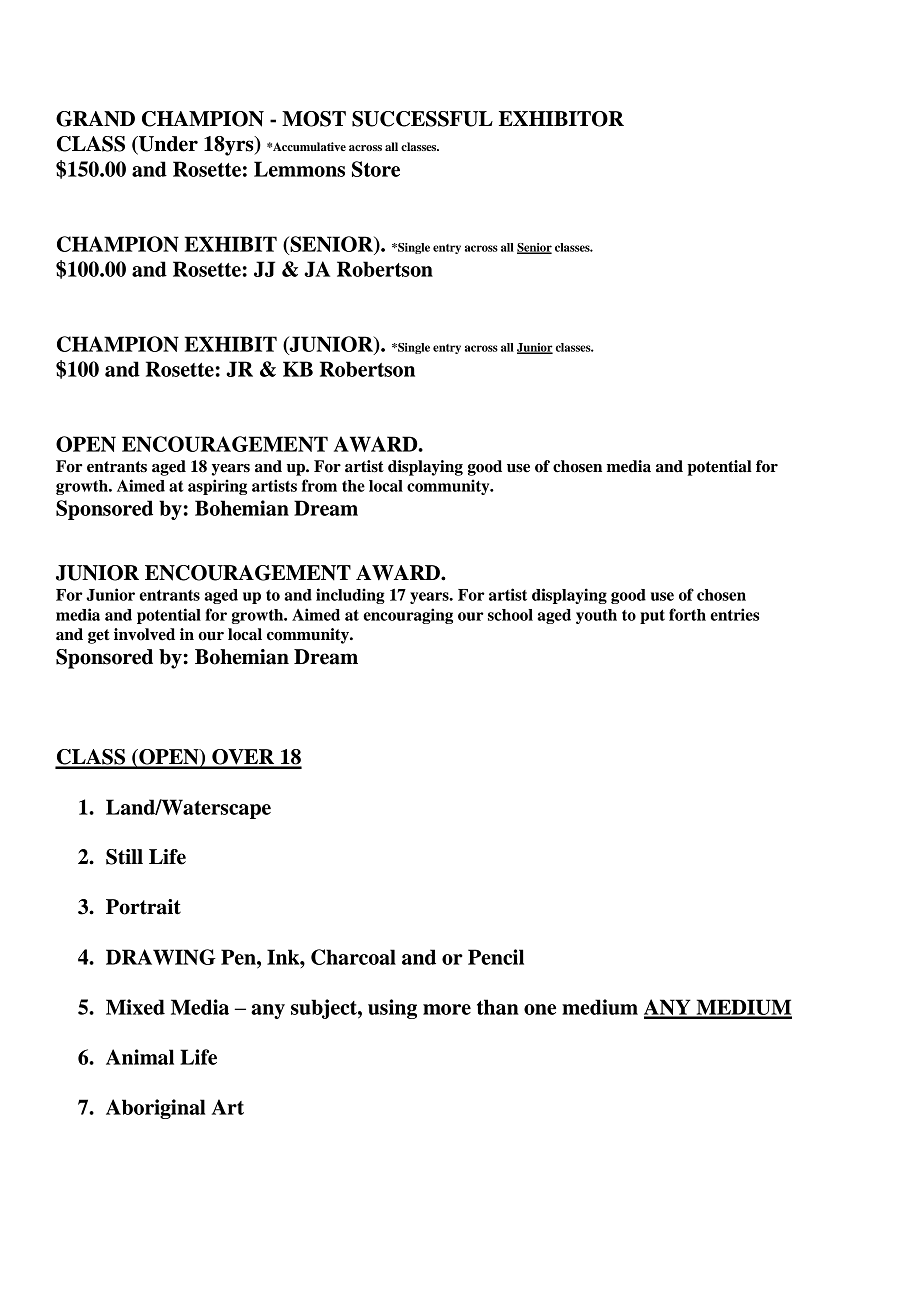 The width and height of the page is (924, 1308). Describe the element at coordinates (217, 487) in the page. I see `aspiring` at that location.
